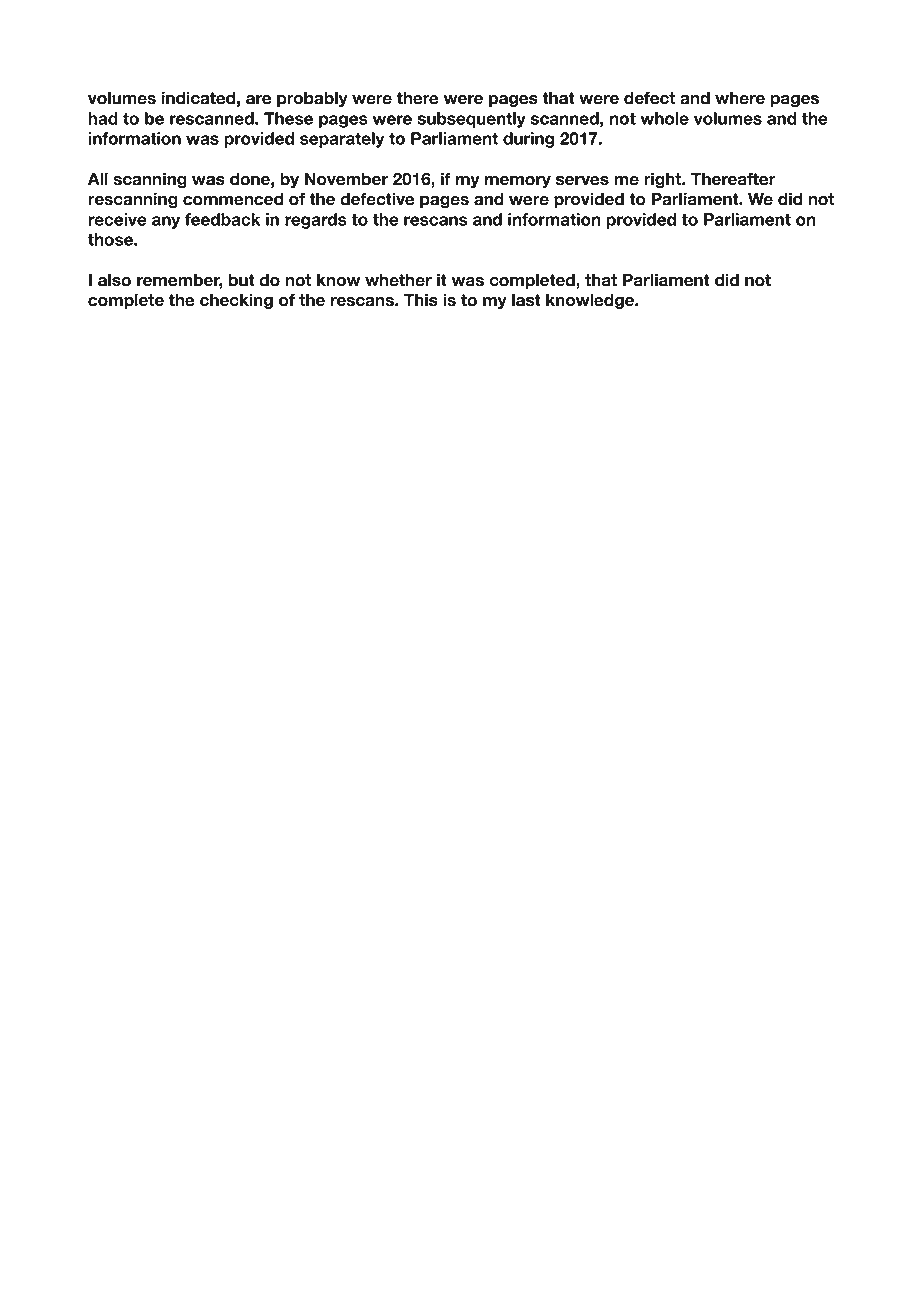 Image resolution: width=924 pixels, height=1308 pixels. Describe the element at coordinates (316, 221) in the image. I see `regards` at that location.
